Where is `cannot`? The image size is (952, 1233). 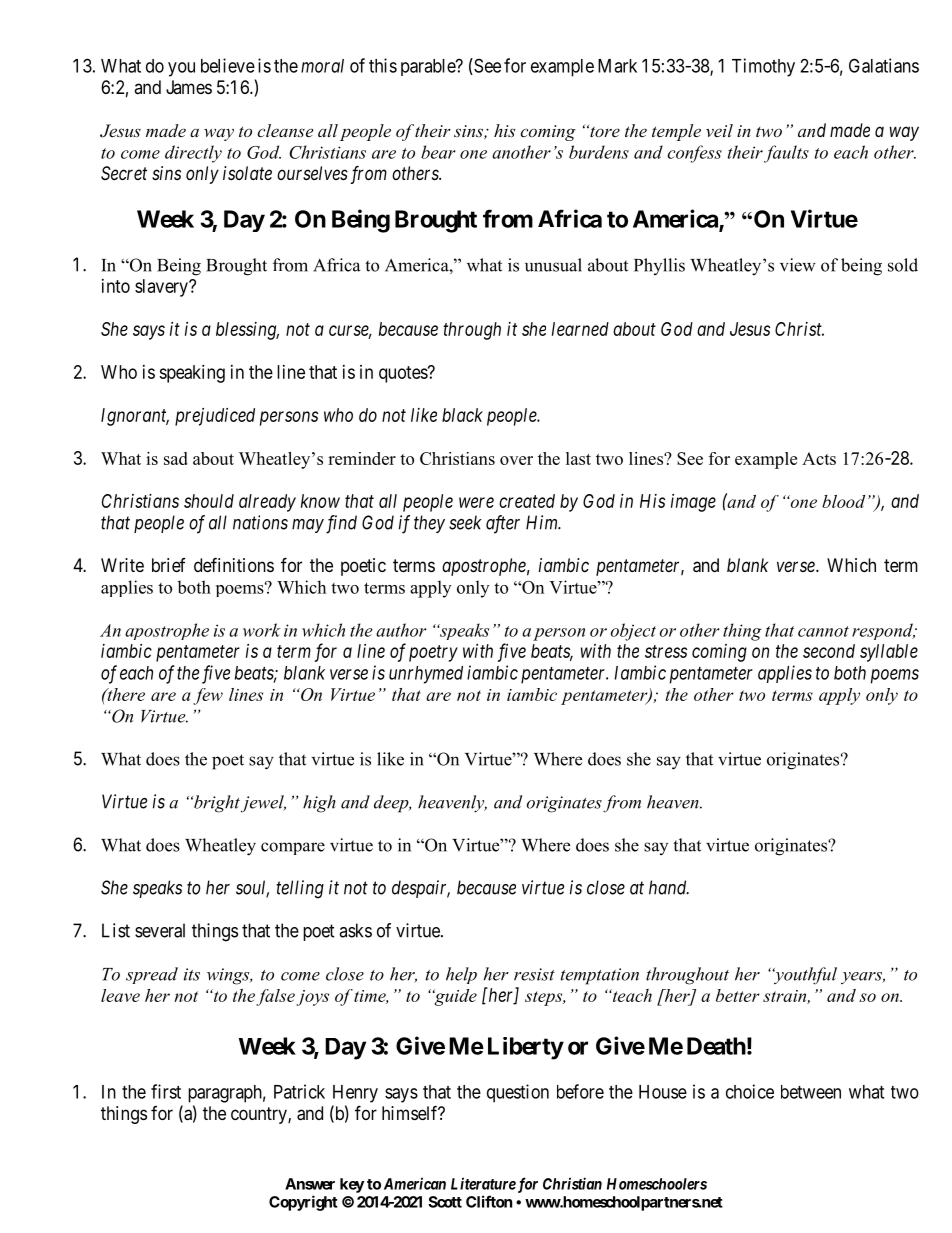 cannot is located at coordinates (823, 631).
